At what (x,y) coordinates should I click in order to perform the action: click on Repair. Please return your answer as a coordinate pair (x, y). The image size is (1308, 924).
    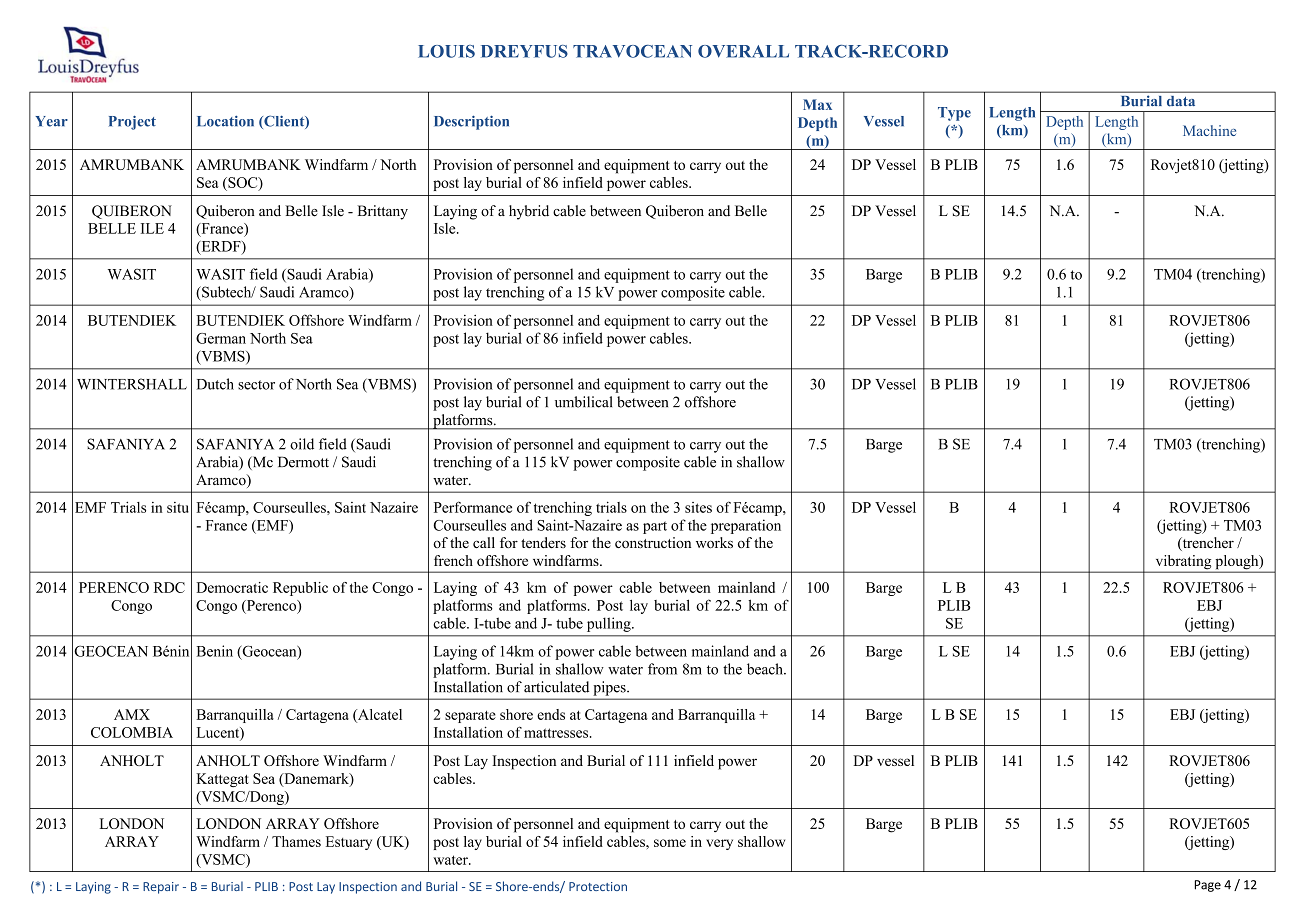
    Looking at the image, I should click on (161, 888).
